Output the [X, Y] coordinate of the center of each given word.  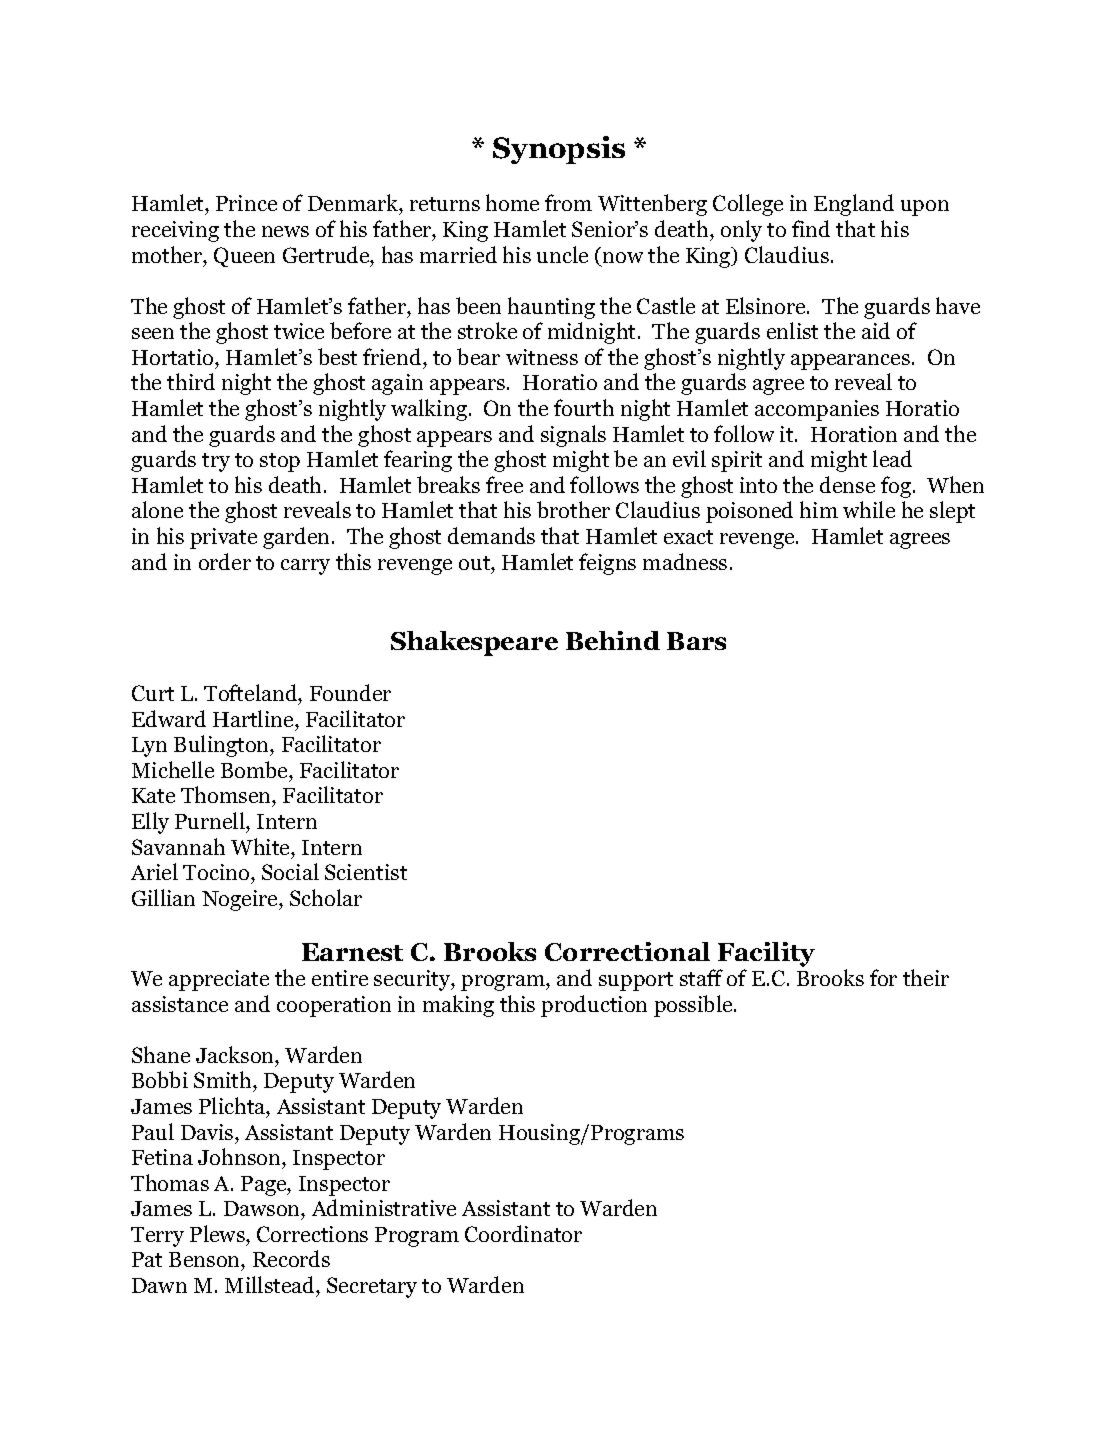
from [568, 202]
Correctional [627, 951]
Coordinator [523, 1233]
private [223, 538]
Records [291, 1258]
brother [573, 509]
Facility [766, 954]
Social [290, 871]
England [854, 205]
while [869, 509]
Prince [246, 203]
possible [694, 1006]
